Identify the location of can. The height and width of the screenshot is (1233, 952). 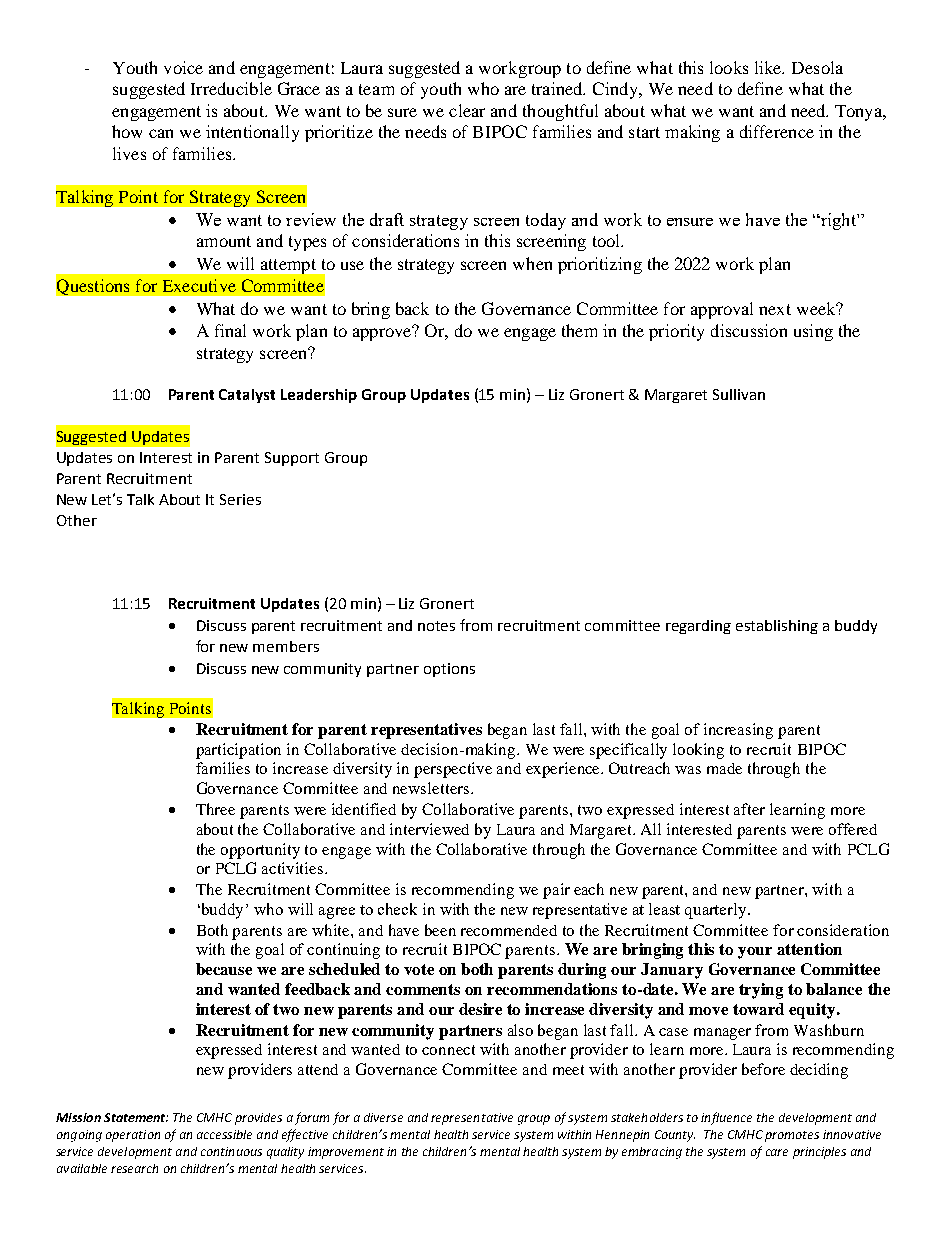
(161, 133).
